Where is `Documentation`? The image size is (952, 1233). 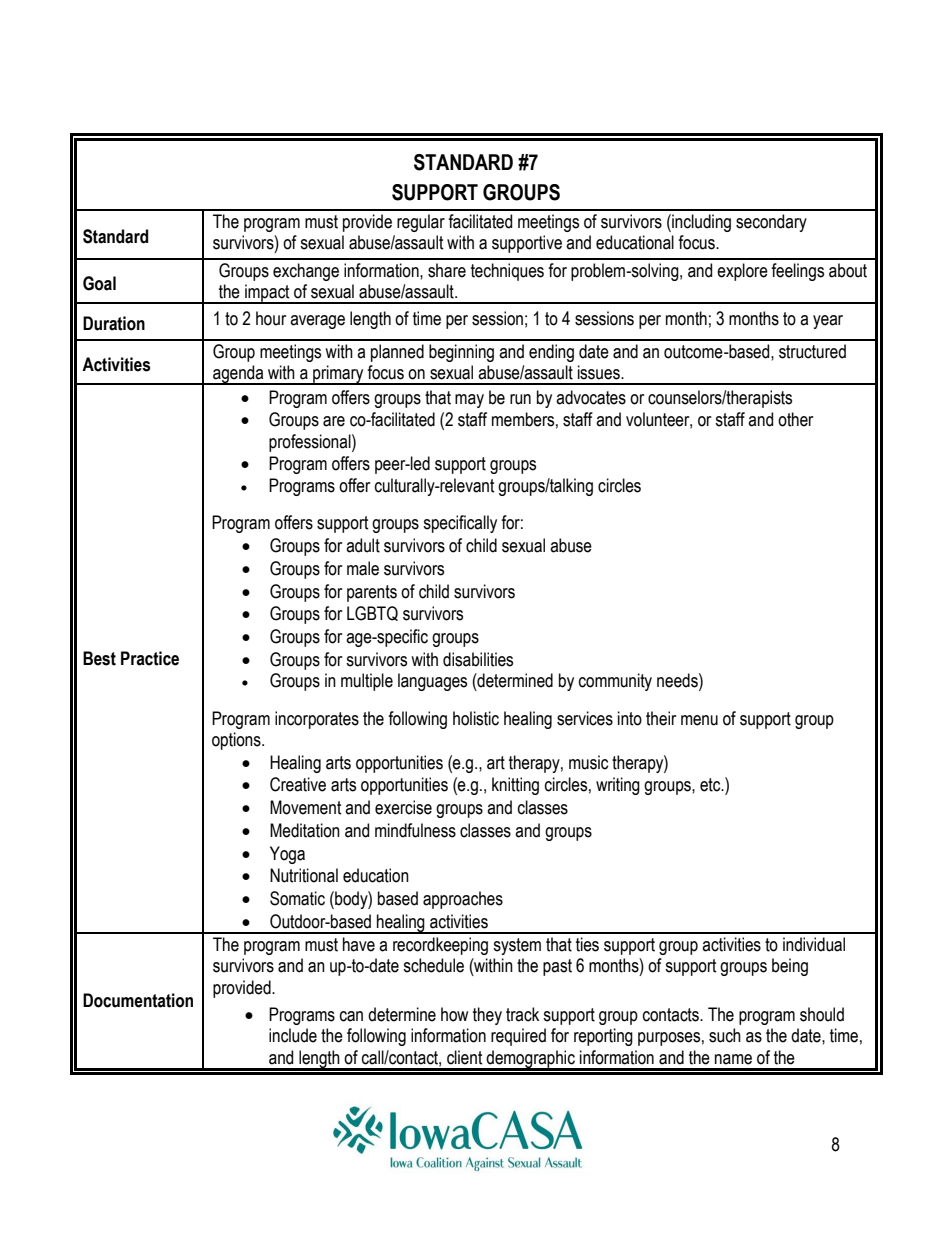 Documentation is located at coordinates (138, 1000).
